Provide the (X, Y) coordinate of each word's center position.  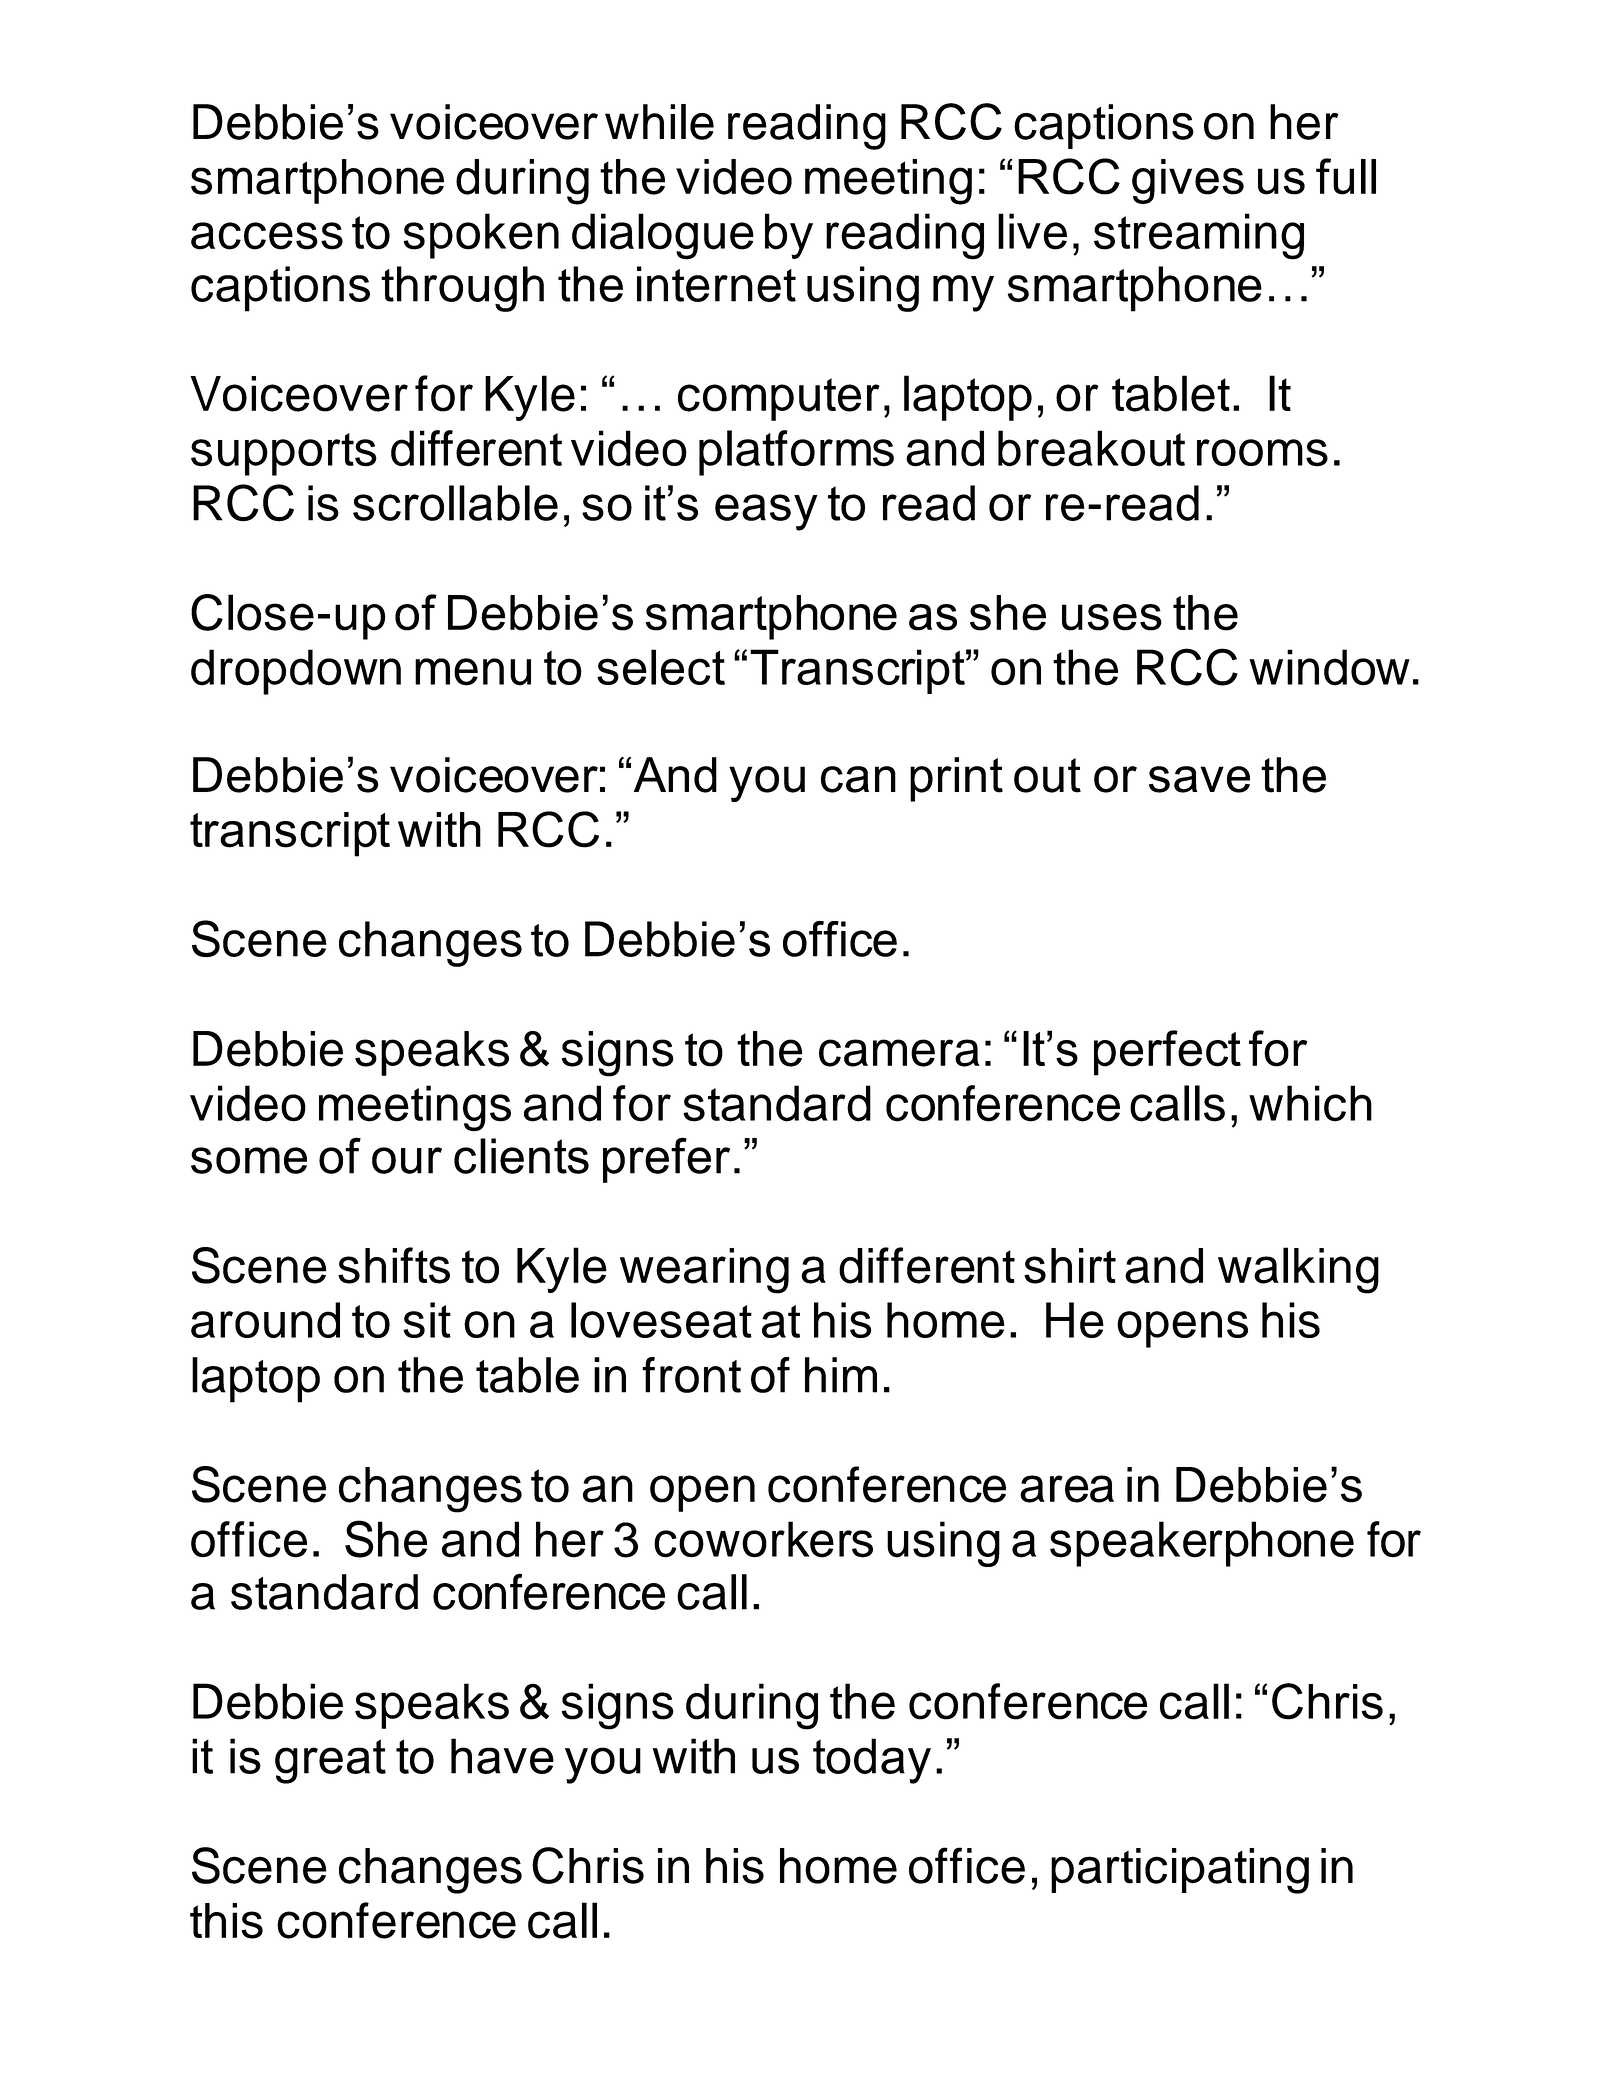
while (659, 122)
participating (1180, 1871)
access (267, 236)
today (872, 1761)
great (330, 1761)
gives (1188, 181)
